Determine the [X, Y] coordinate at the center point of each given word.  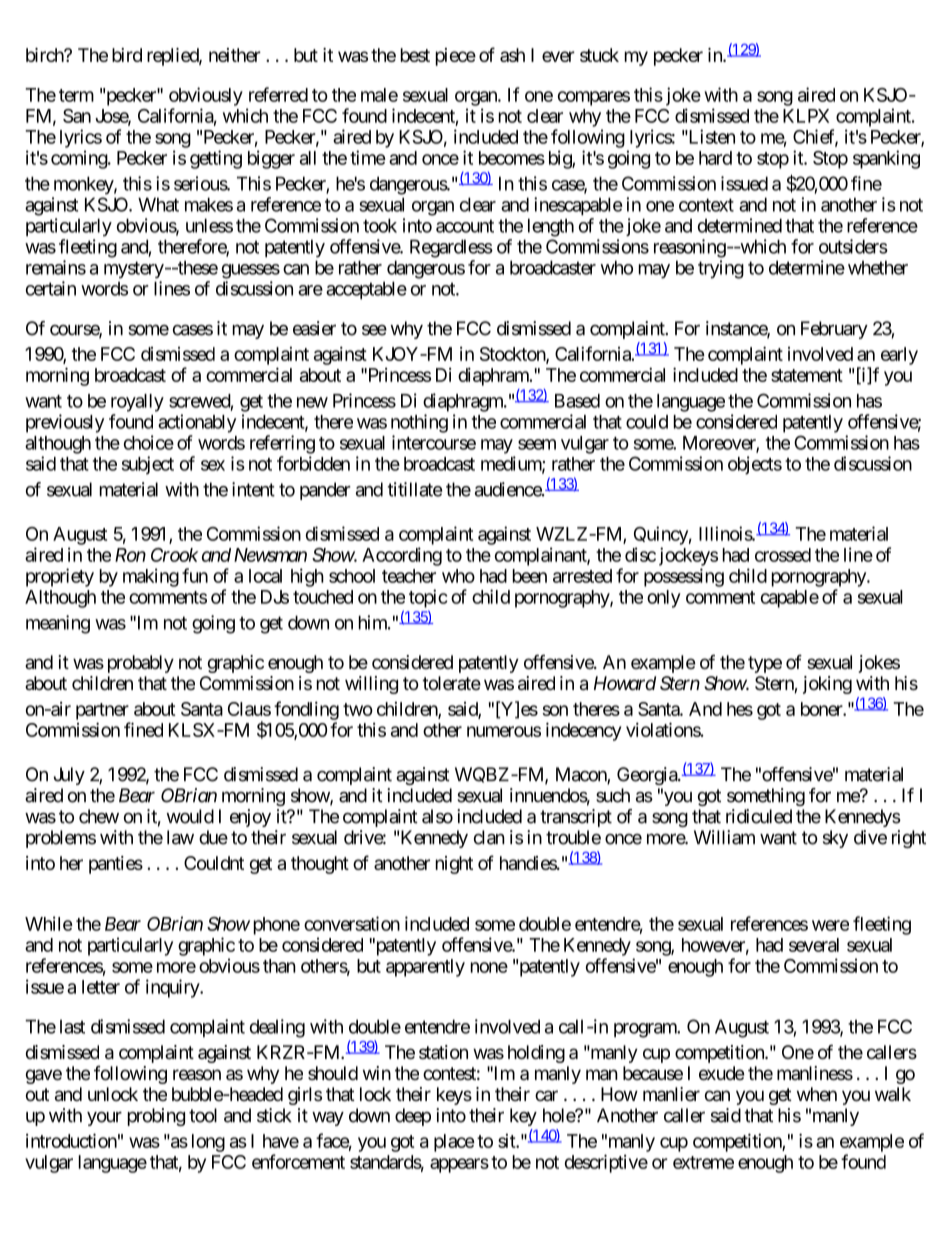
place [454, 1143]
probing [156, 1117]
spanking [886, 159]
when [817, 1094]
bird [127, 55]
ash [512, 55]
